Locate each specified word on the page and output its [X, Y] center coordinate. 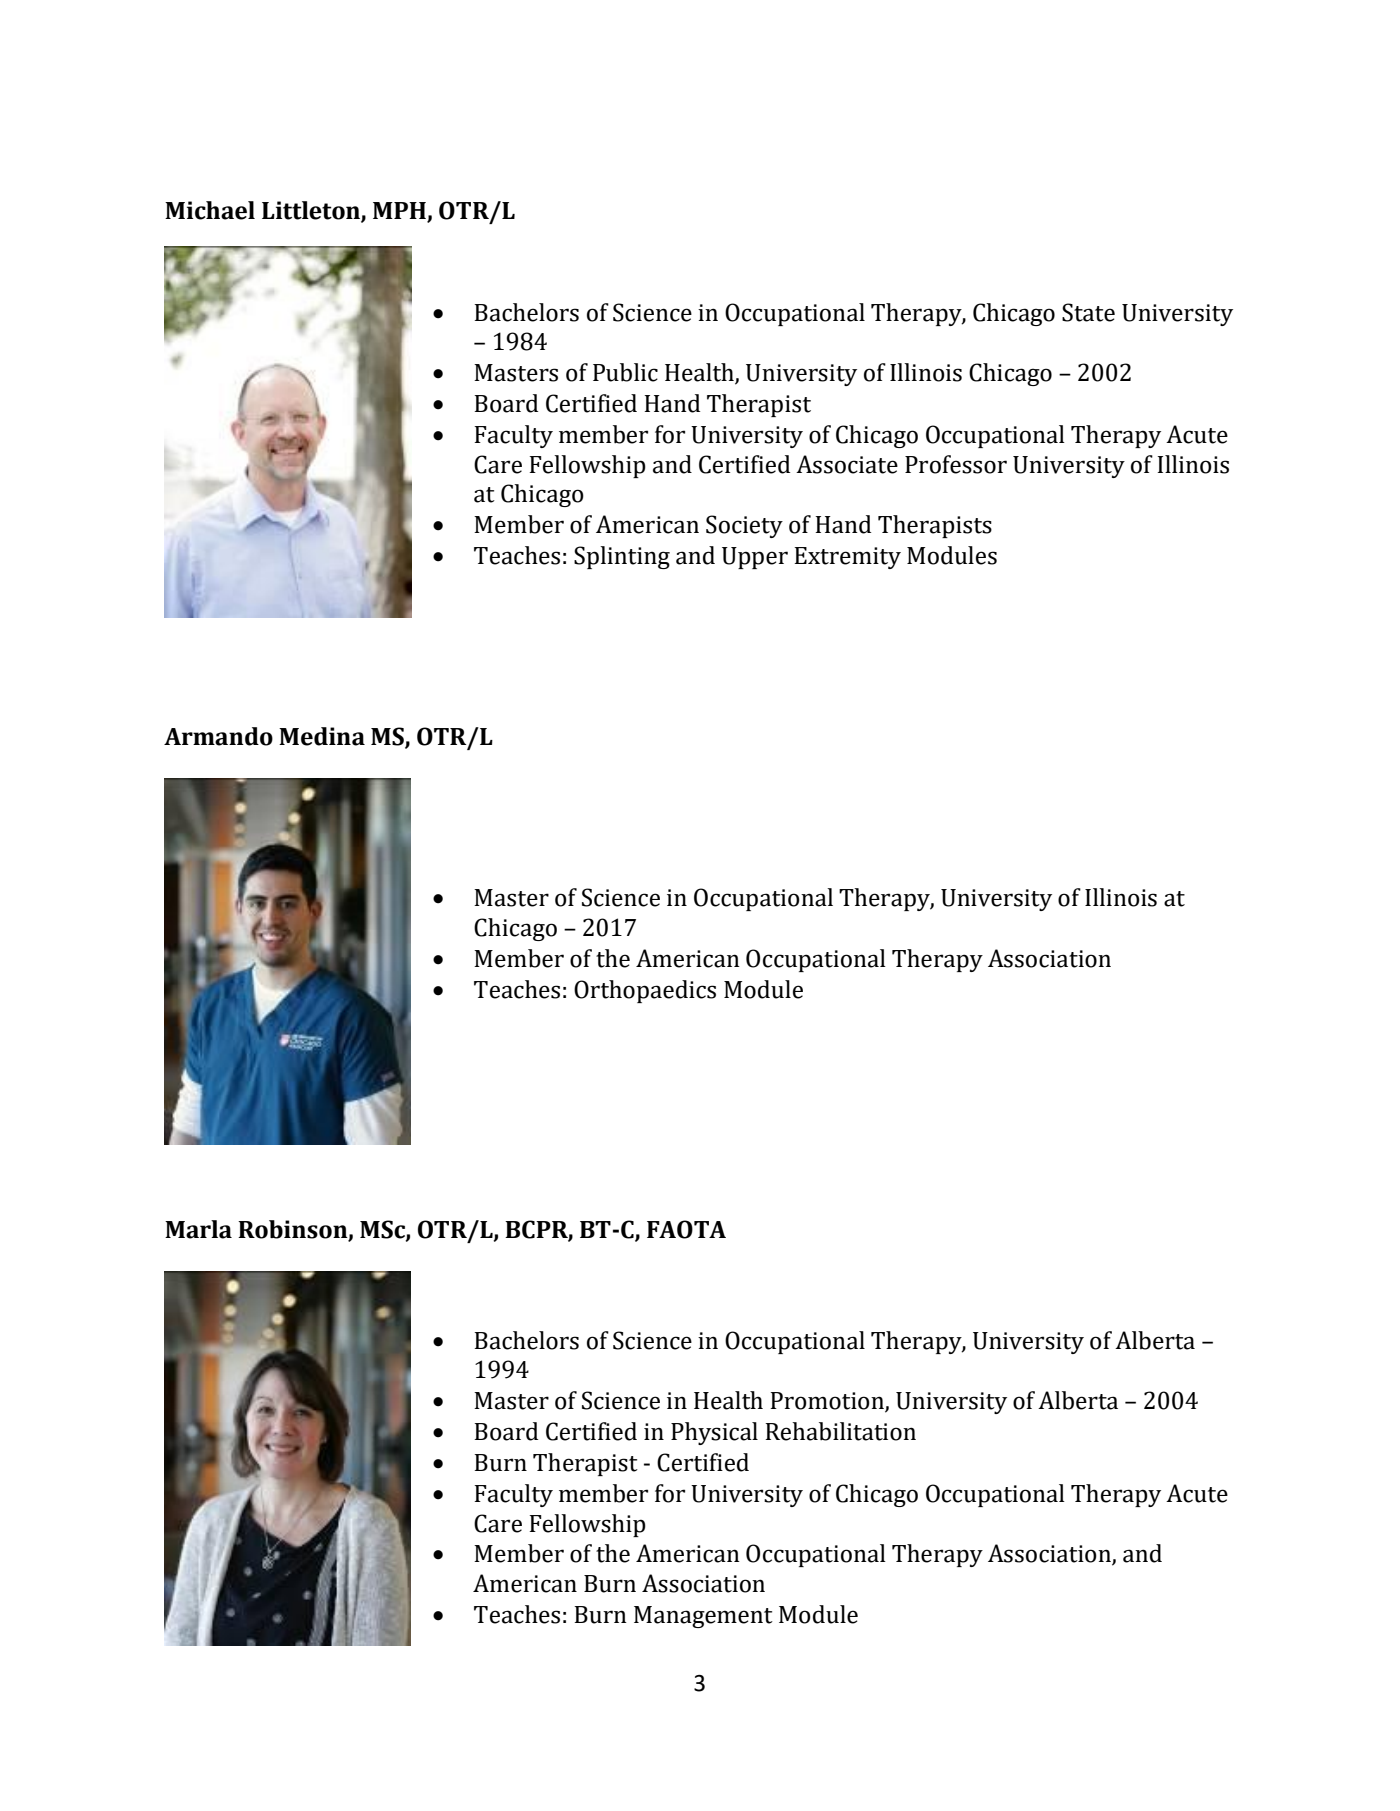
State [1088, 312]
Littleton [312, 211]
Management [703, 1617]
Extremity [848, 558]
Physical [714, 1433]
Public [625, 372]
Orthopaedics [645, 991]
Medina [322, 736]
